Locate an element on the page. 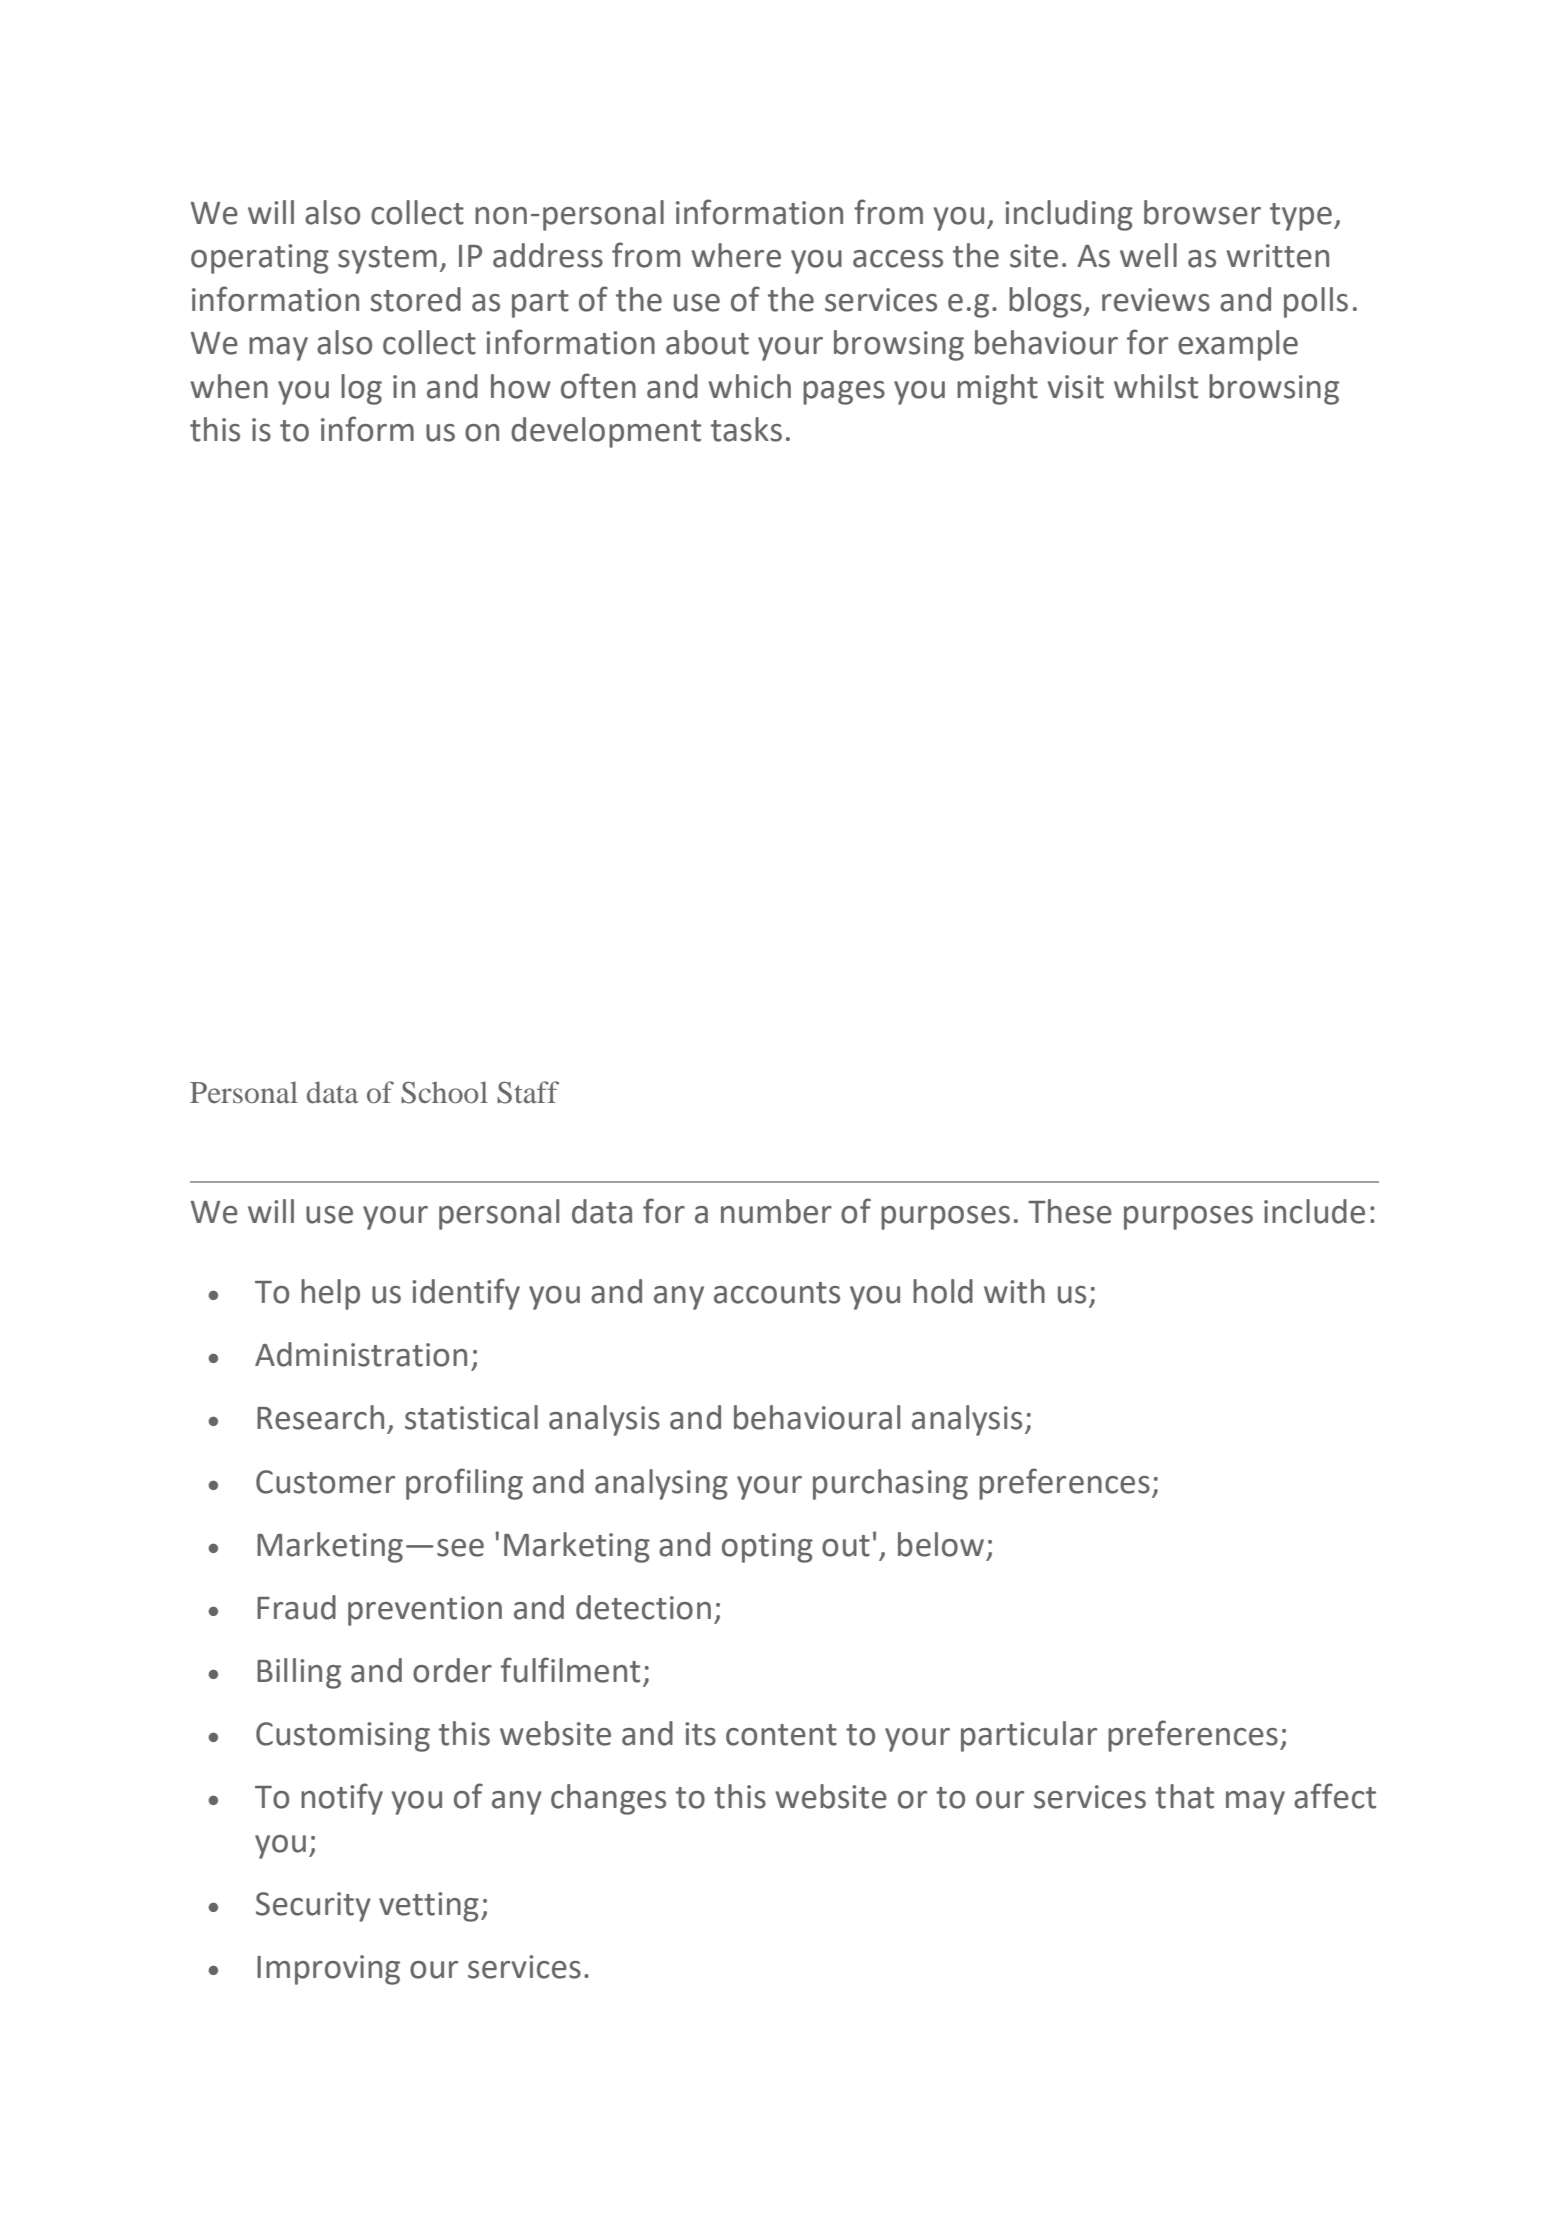  where is located at coordinates (736, 255).
